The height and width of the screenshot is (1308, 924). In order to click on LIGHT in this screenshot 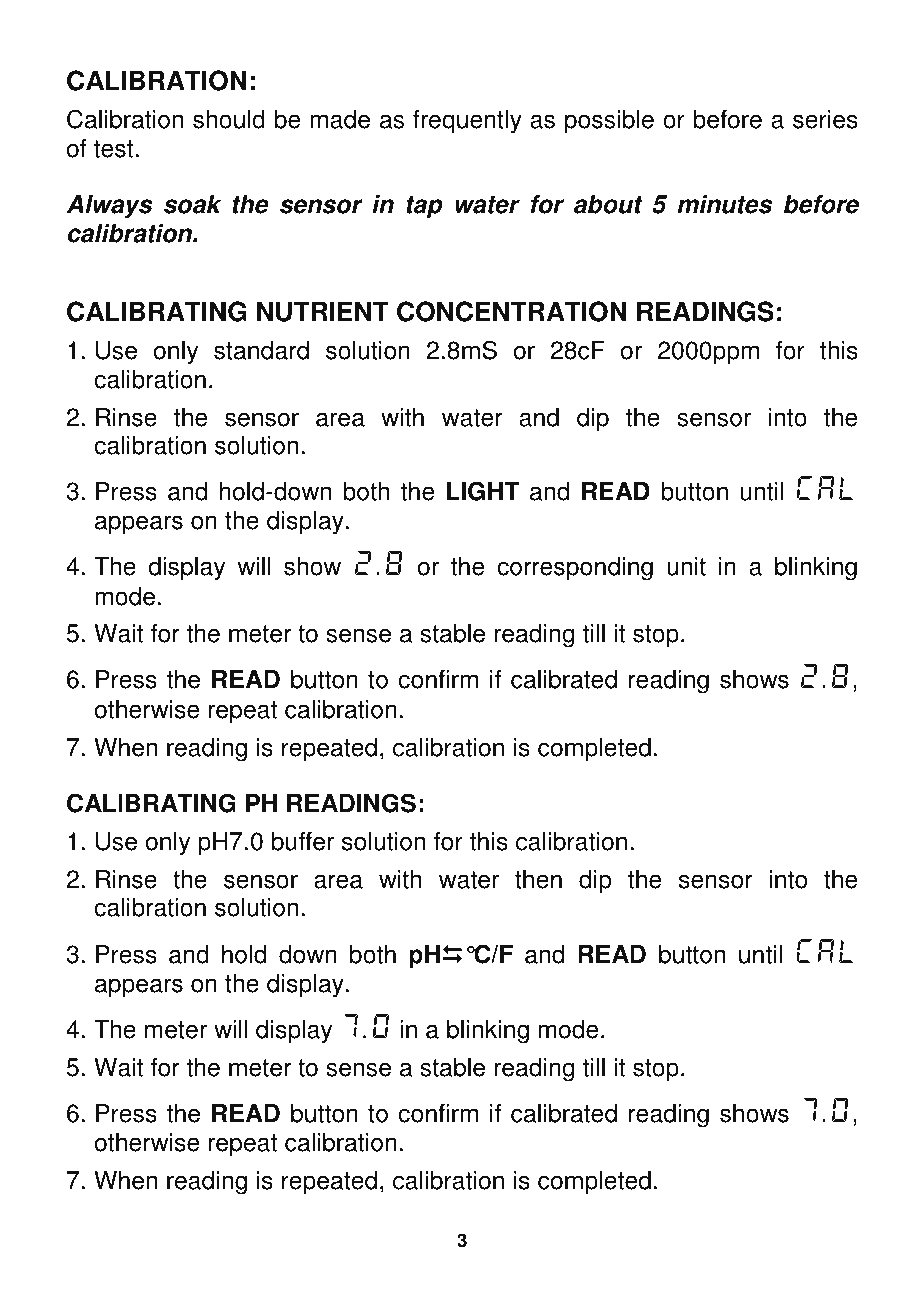, I will do `click(483, 491)`.
